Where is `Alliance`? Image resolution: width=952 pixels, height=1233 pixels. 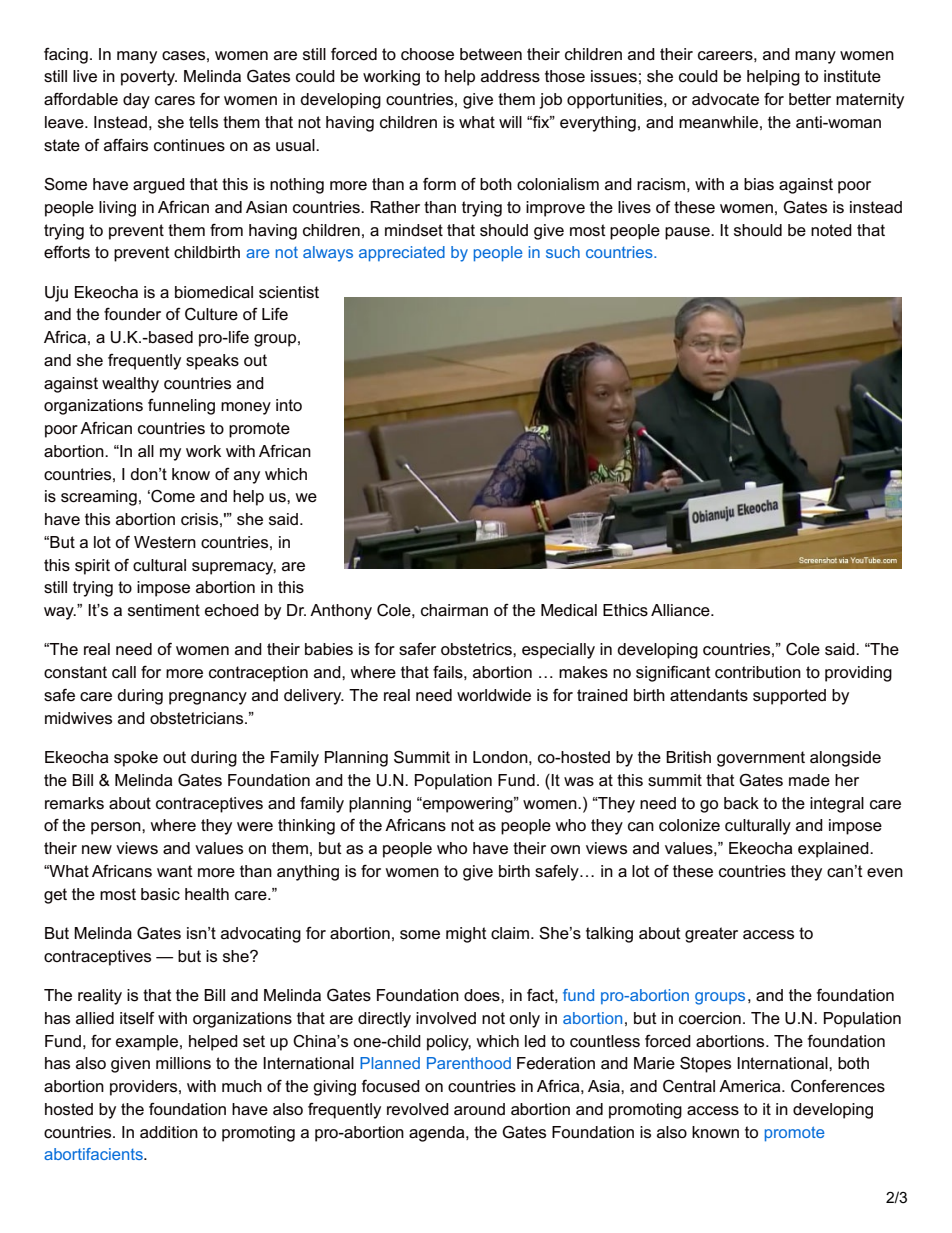
Alliance is located at coordinates (681, 610).
